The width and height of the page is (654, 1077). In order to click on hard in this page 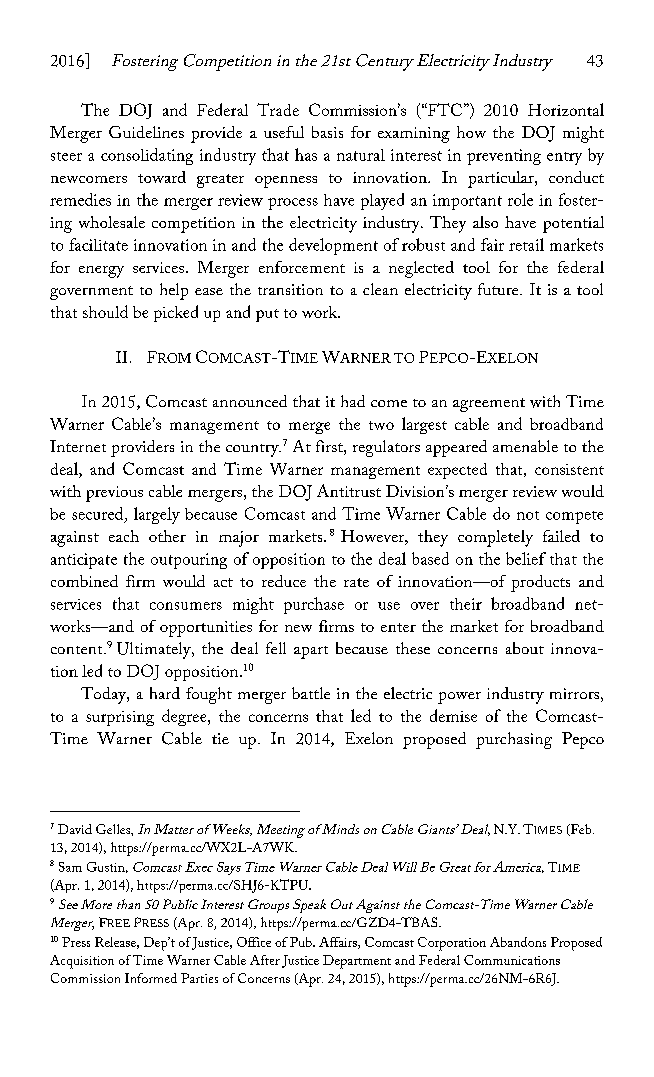, I will do `click(165, 693)`.
